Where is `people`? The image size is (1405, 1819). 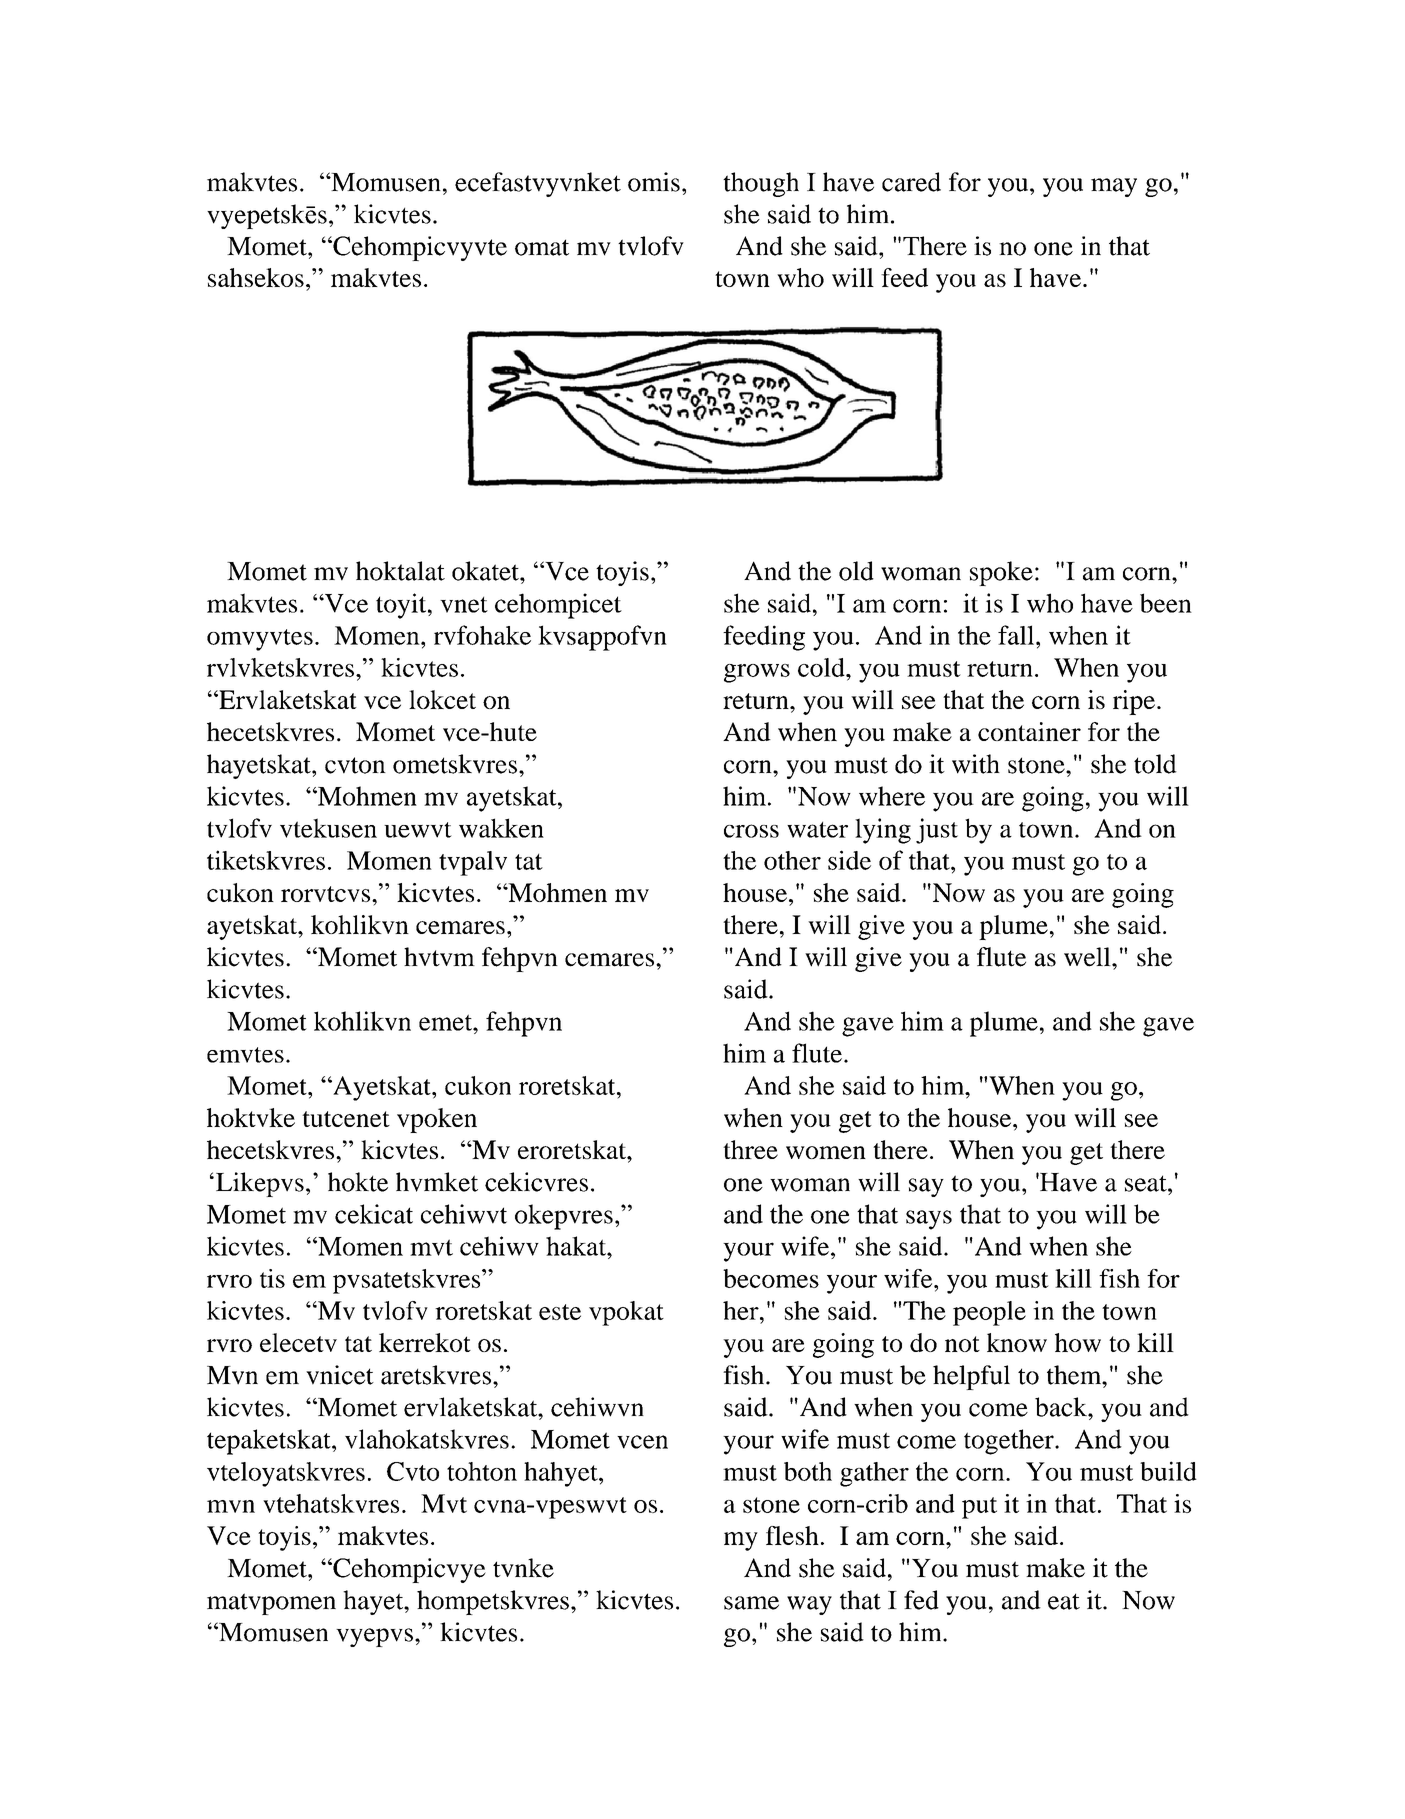 people is located at coordinates (989, 1313).
